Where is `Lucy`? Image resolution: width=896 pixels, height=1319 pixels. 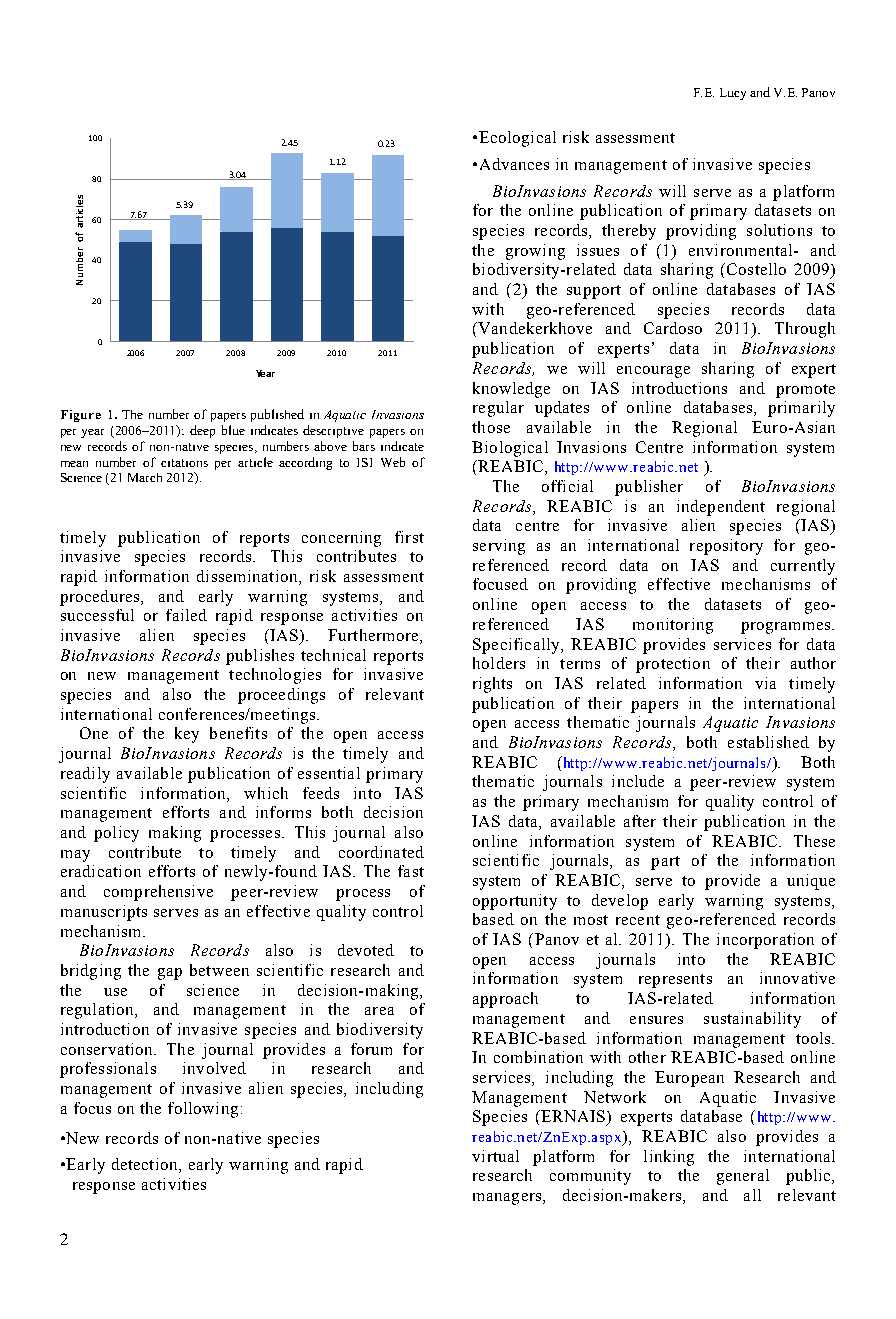 Lucy is located at coordinates (733, 94).
